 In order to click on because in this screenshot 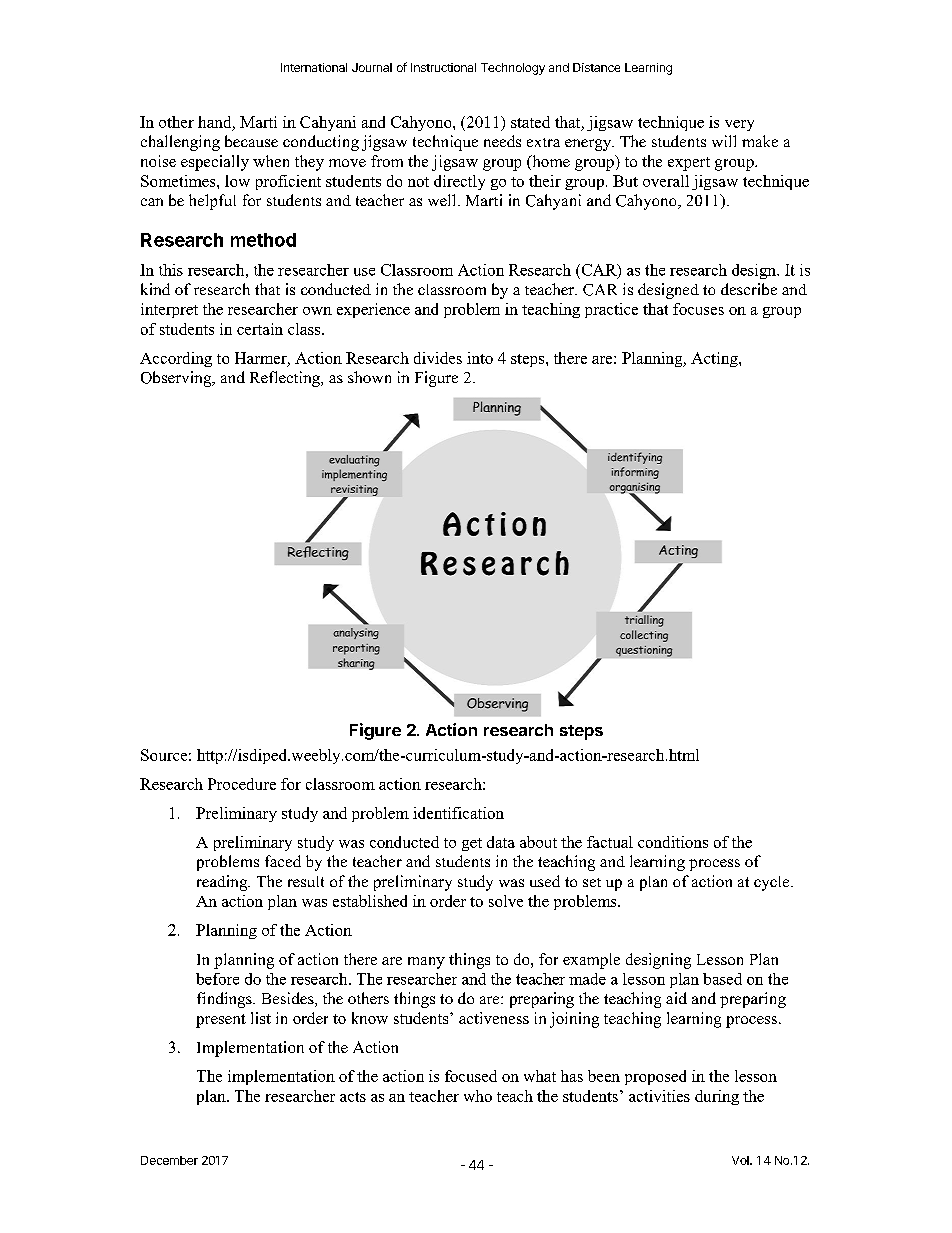, I will do `click(251, 141)`.
